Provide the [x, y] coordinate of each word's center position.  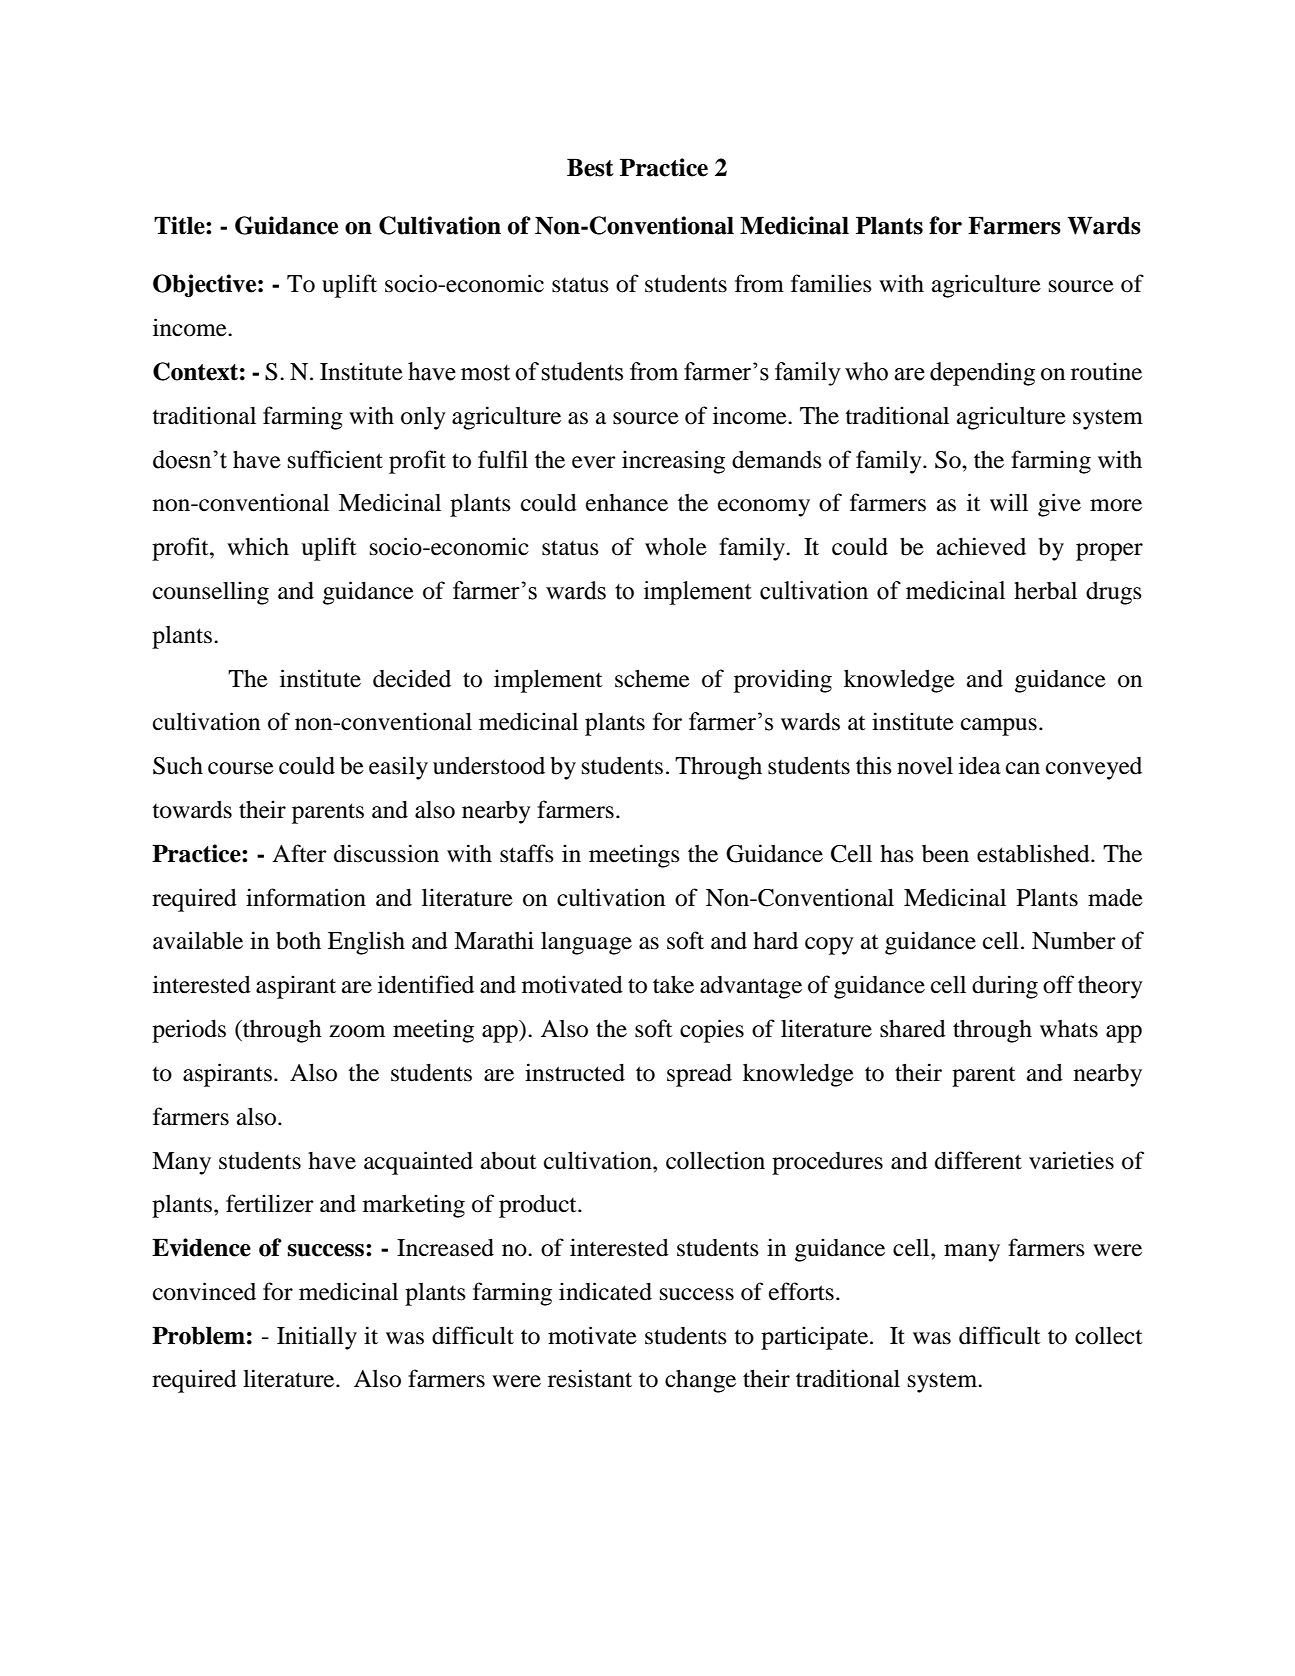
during [1005, 987]
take [673, 984]
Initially [317, 1338]
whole [676, 546]
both [298, 940]
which [258, 546]
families [831, 283]
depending [982, 374]
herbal [1045, 591]
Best [590, 167]
